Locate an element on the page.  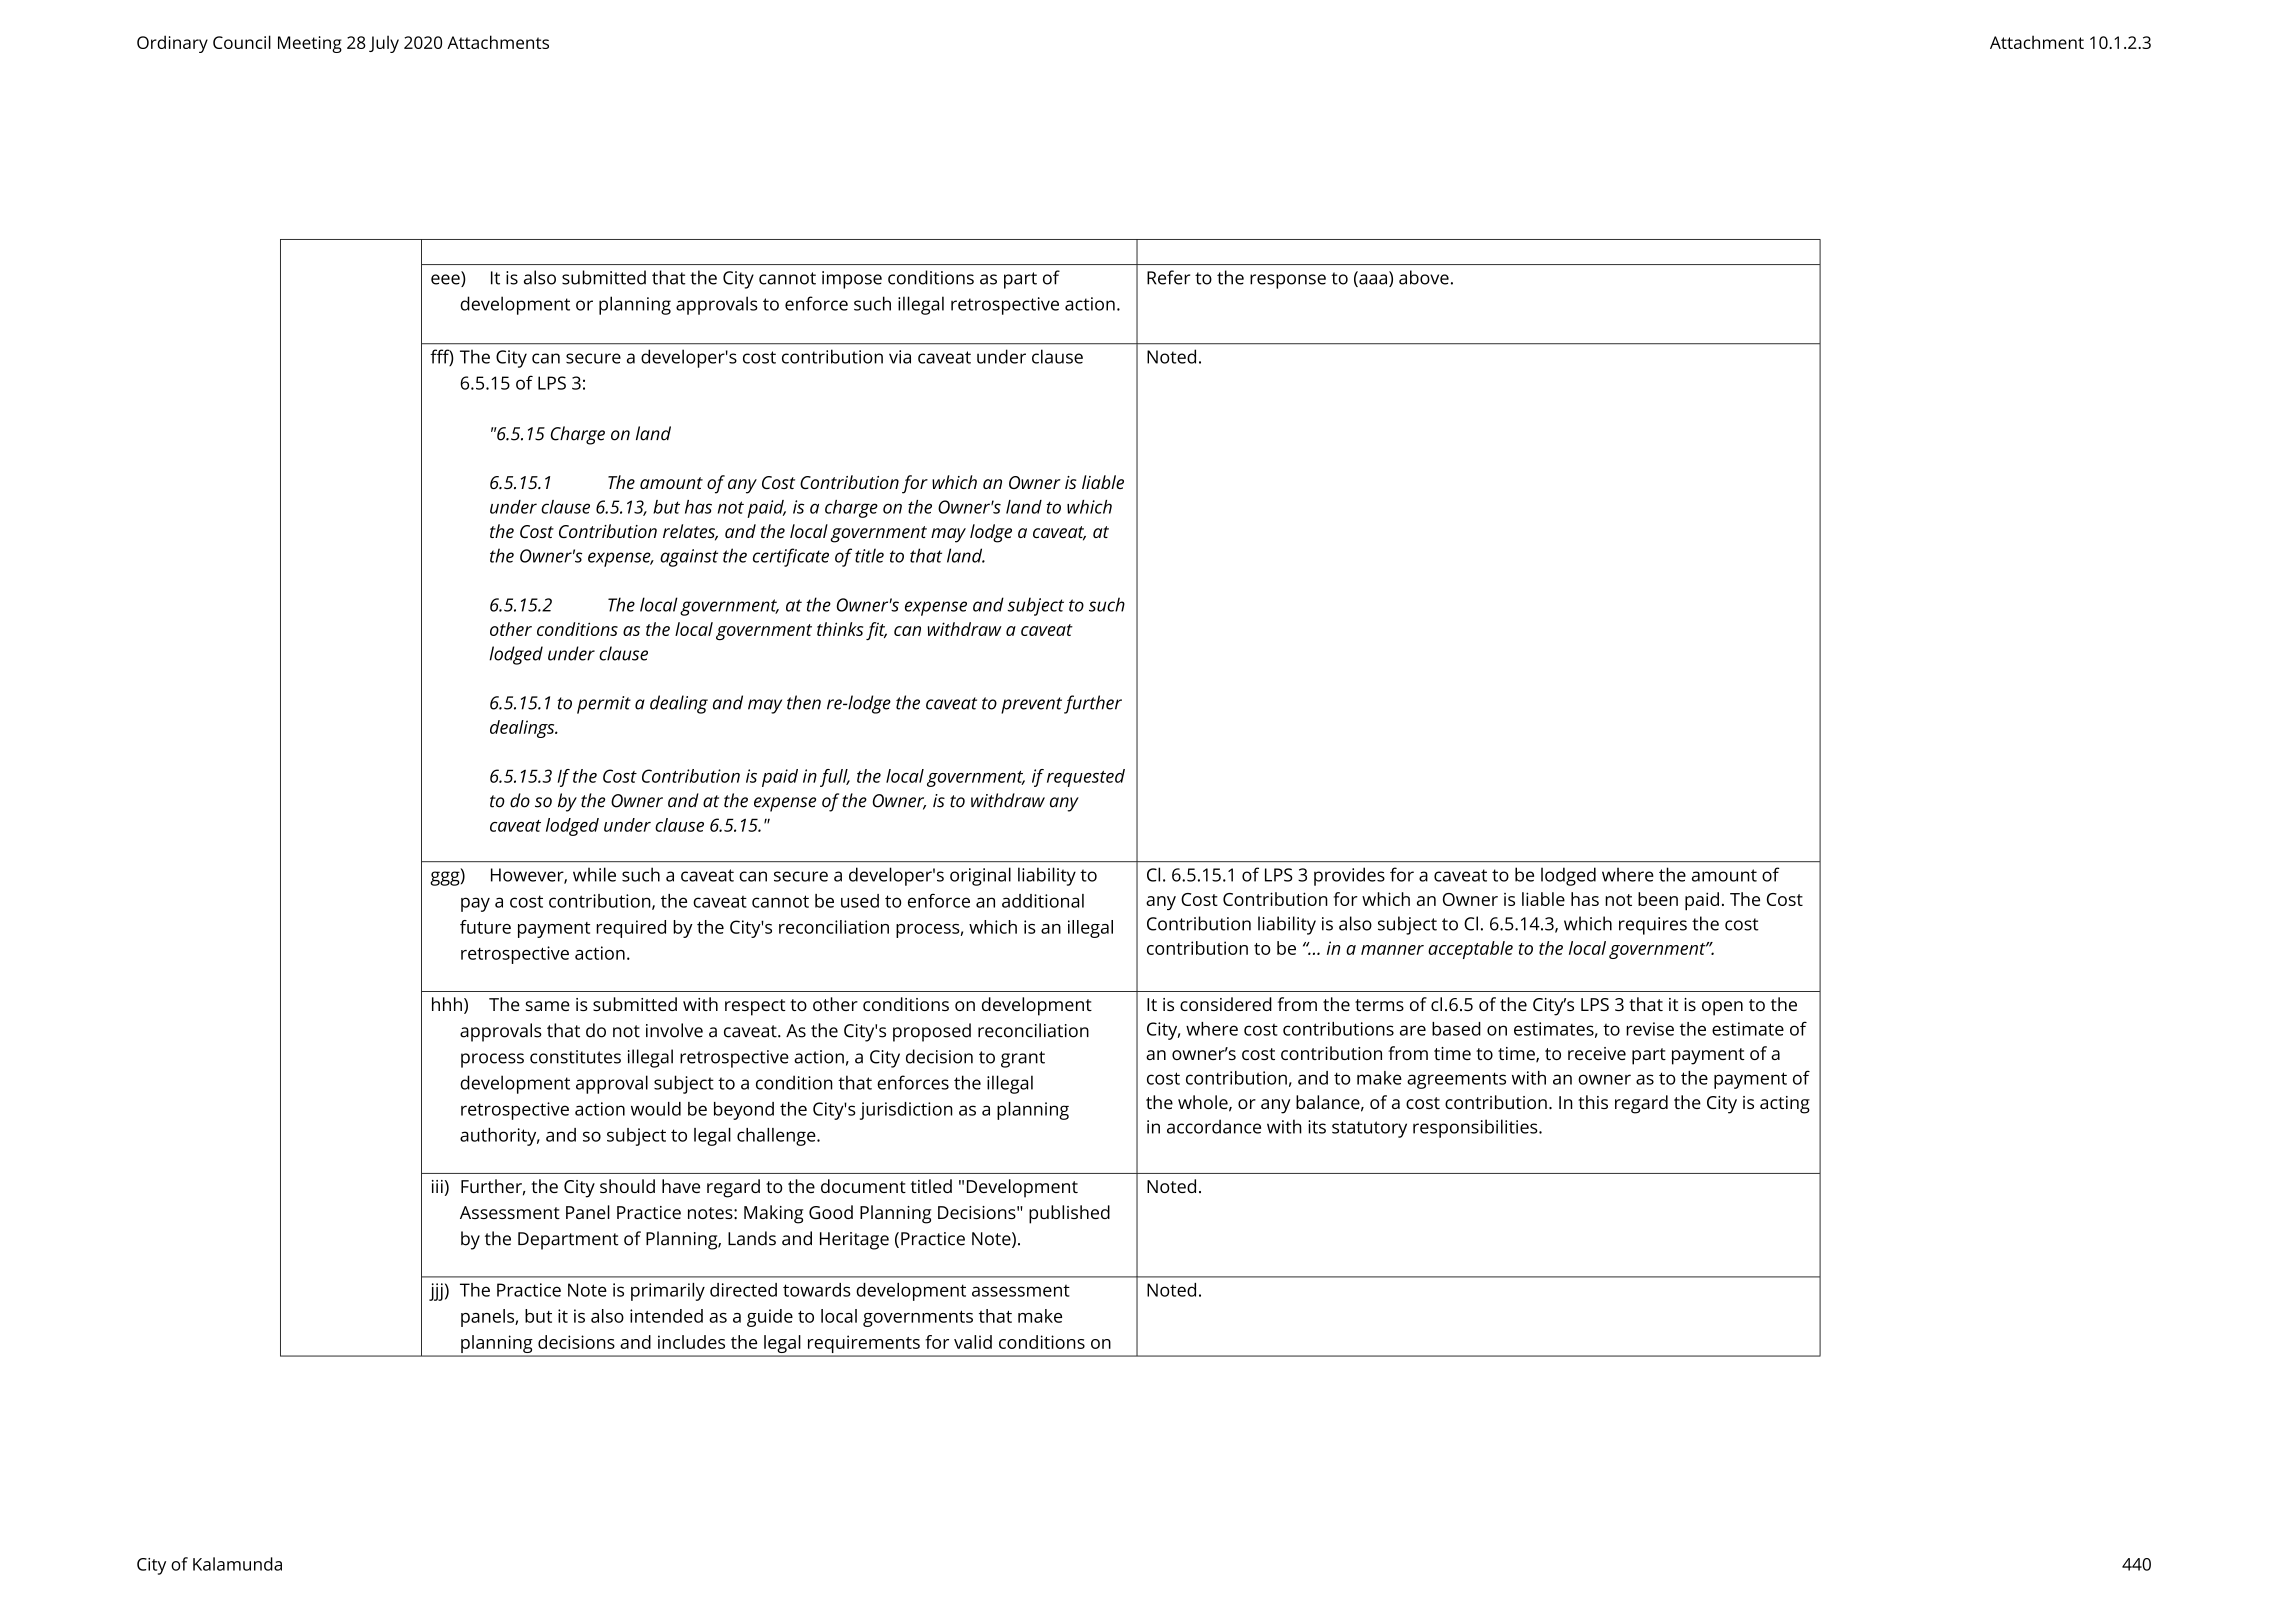
original is located at coordinates (980, 876).
